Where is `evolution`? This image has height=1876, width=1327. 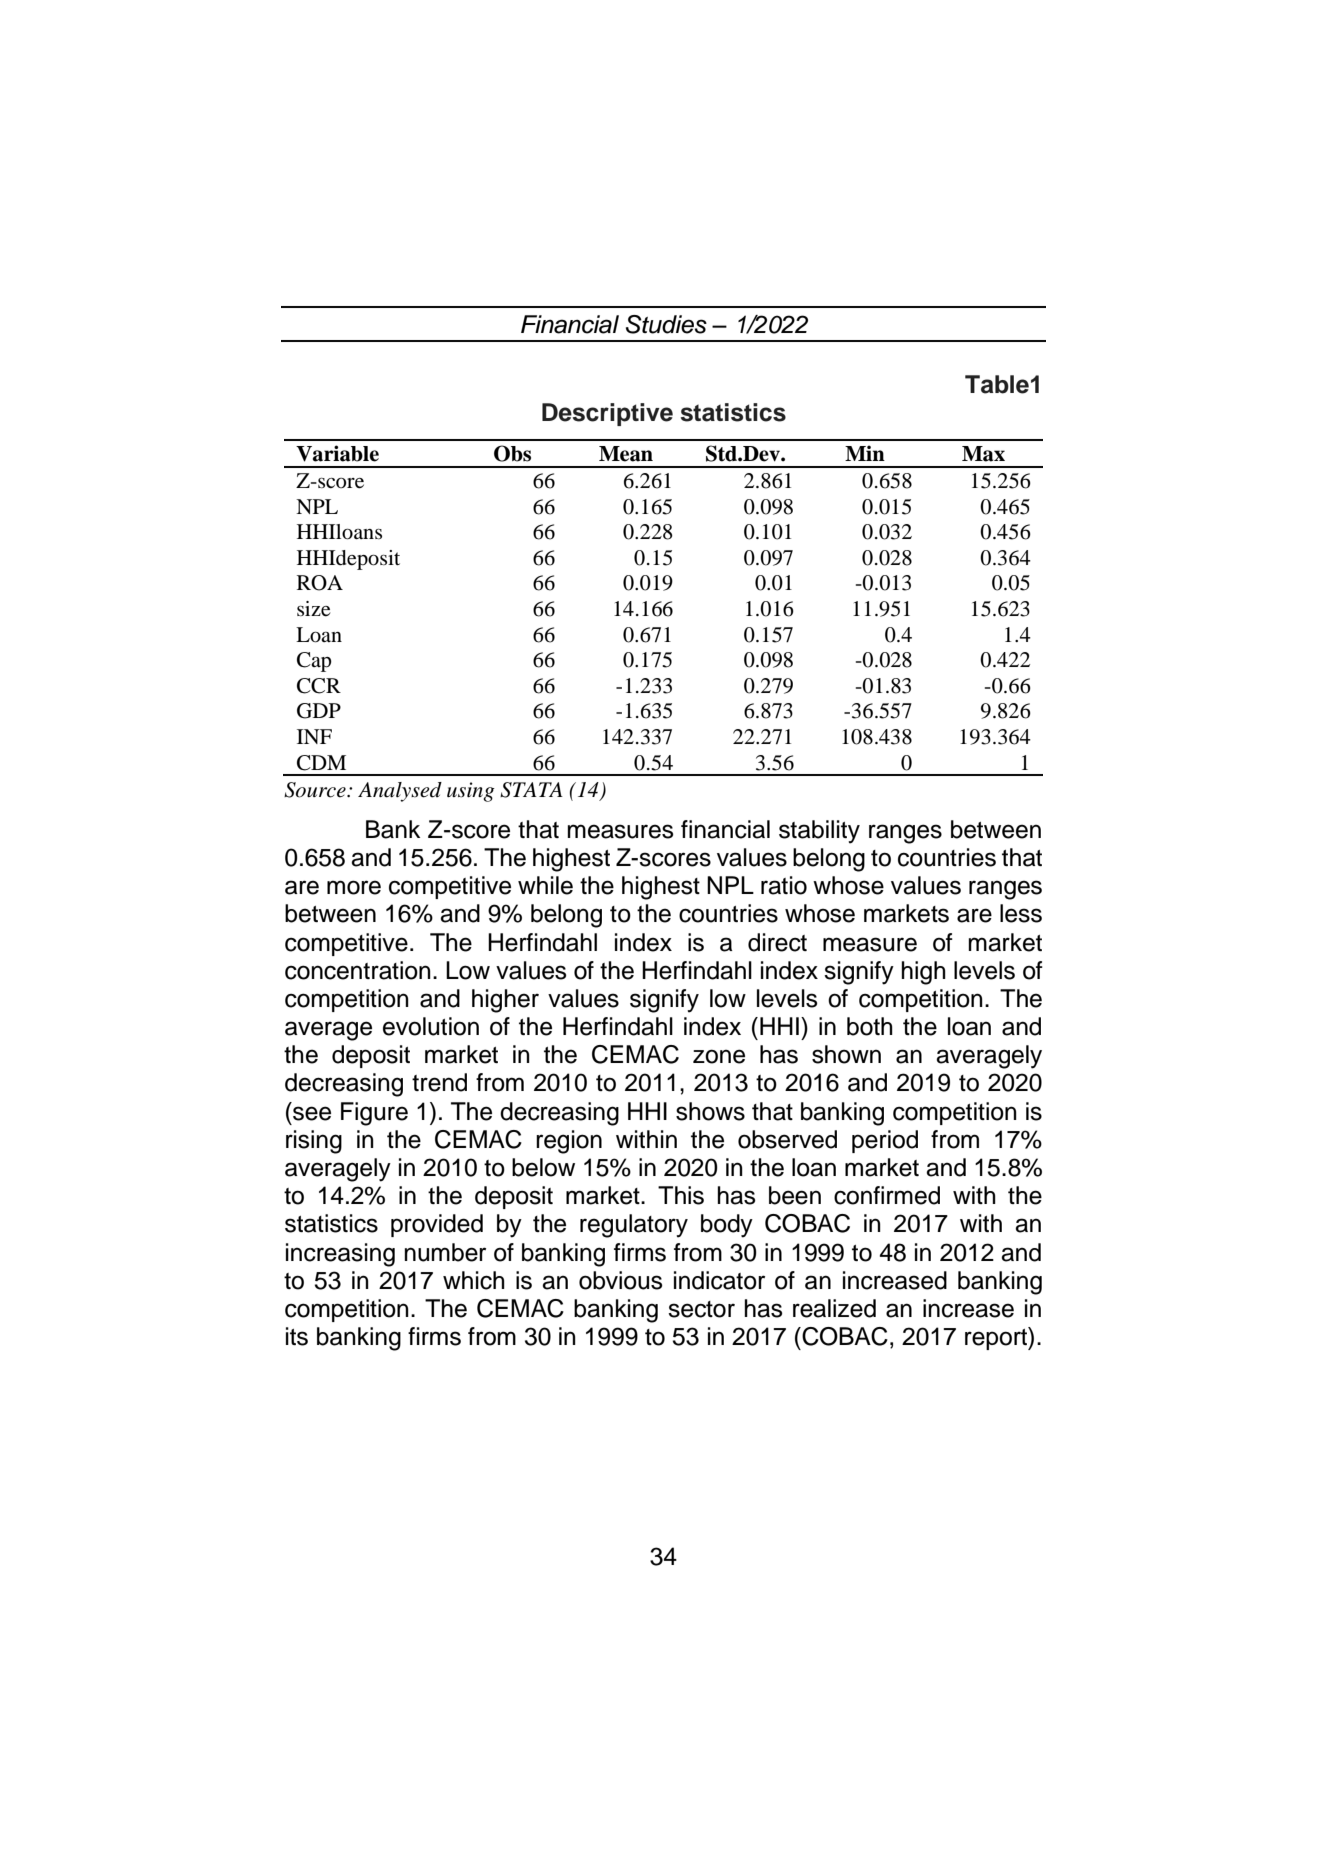 evolution is located at coordinates (431, 1026).
